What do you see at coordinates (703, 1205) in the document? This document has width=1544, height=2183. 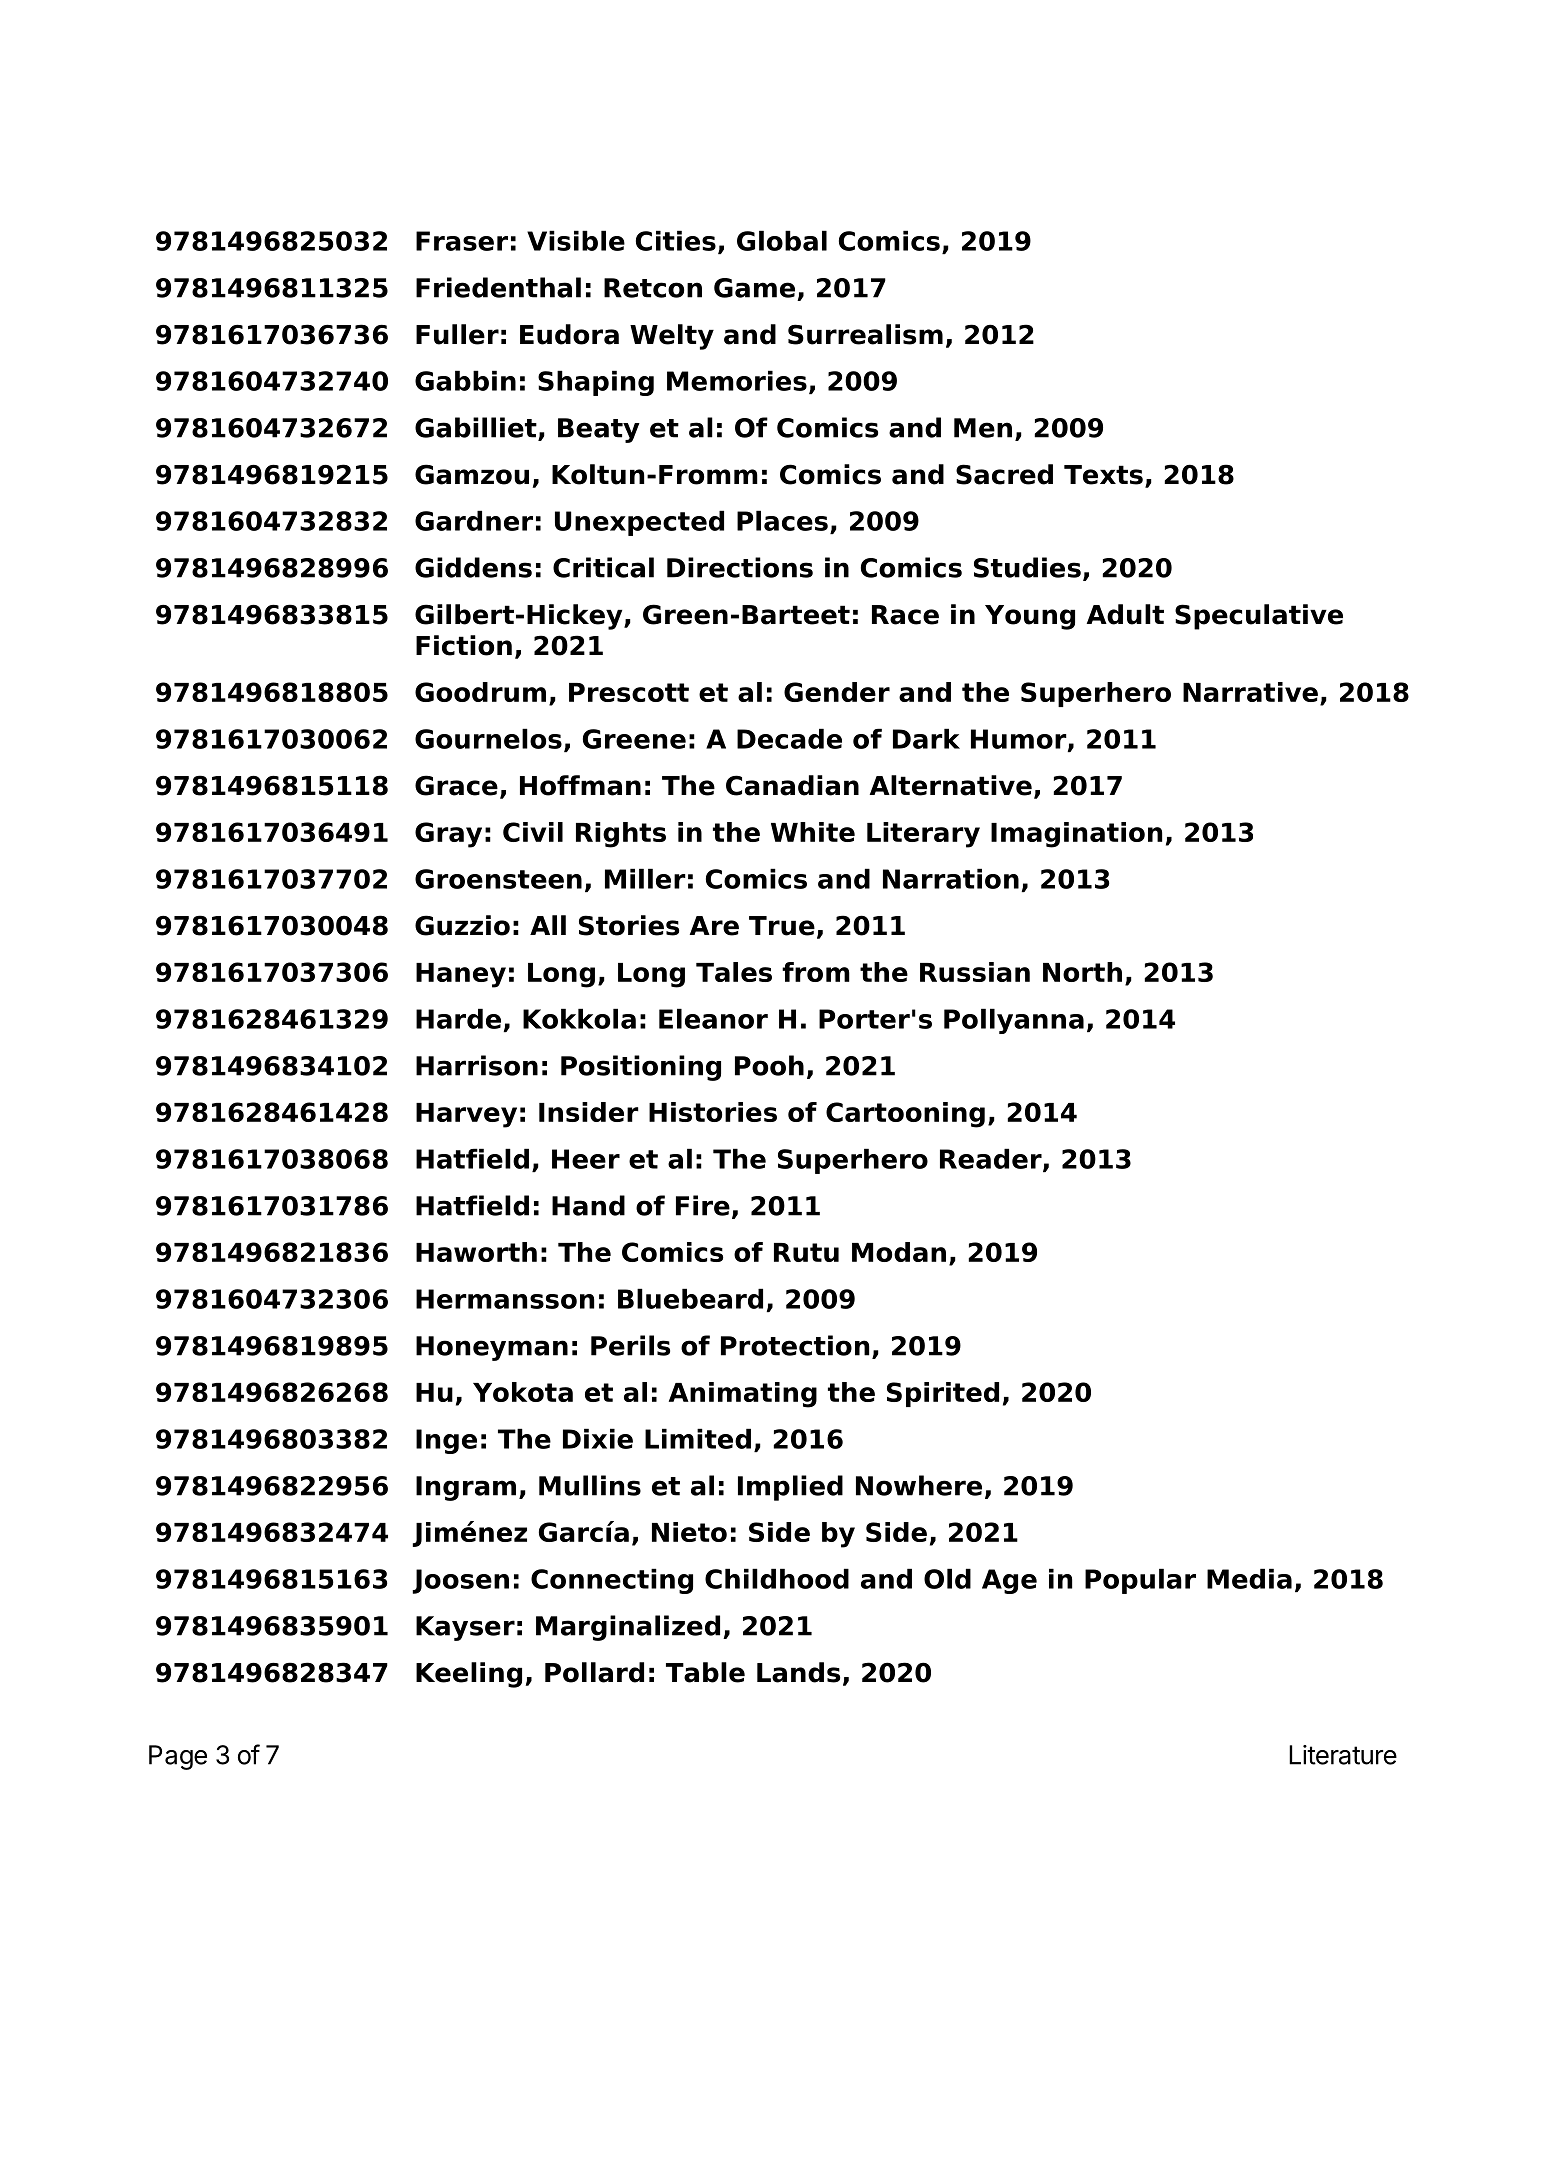 I see `Fire` at bounding box center [703, 1205].
